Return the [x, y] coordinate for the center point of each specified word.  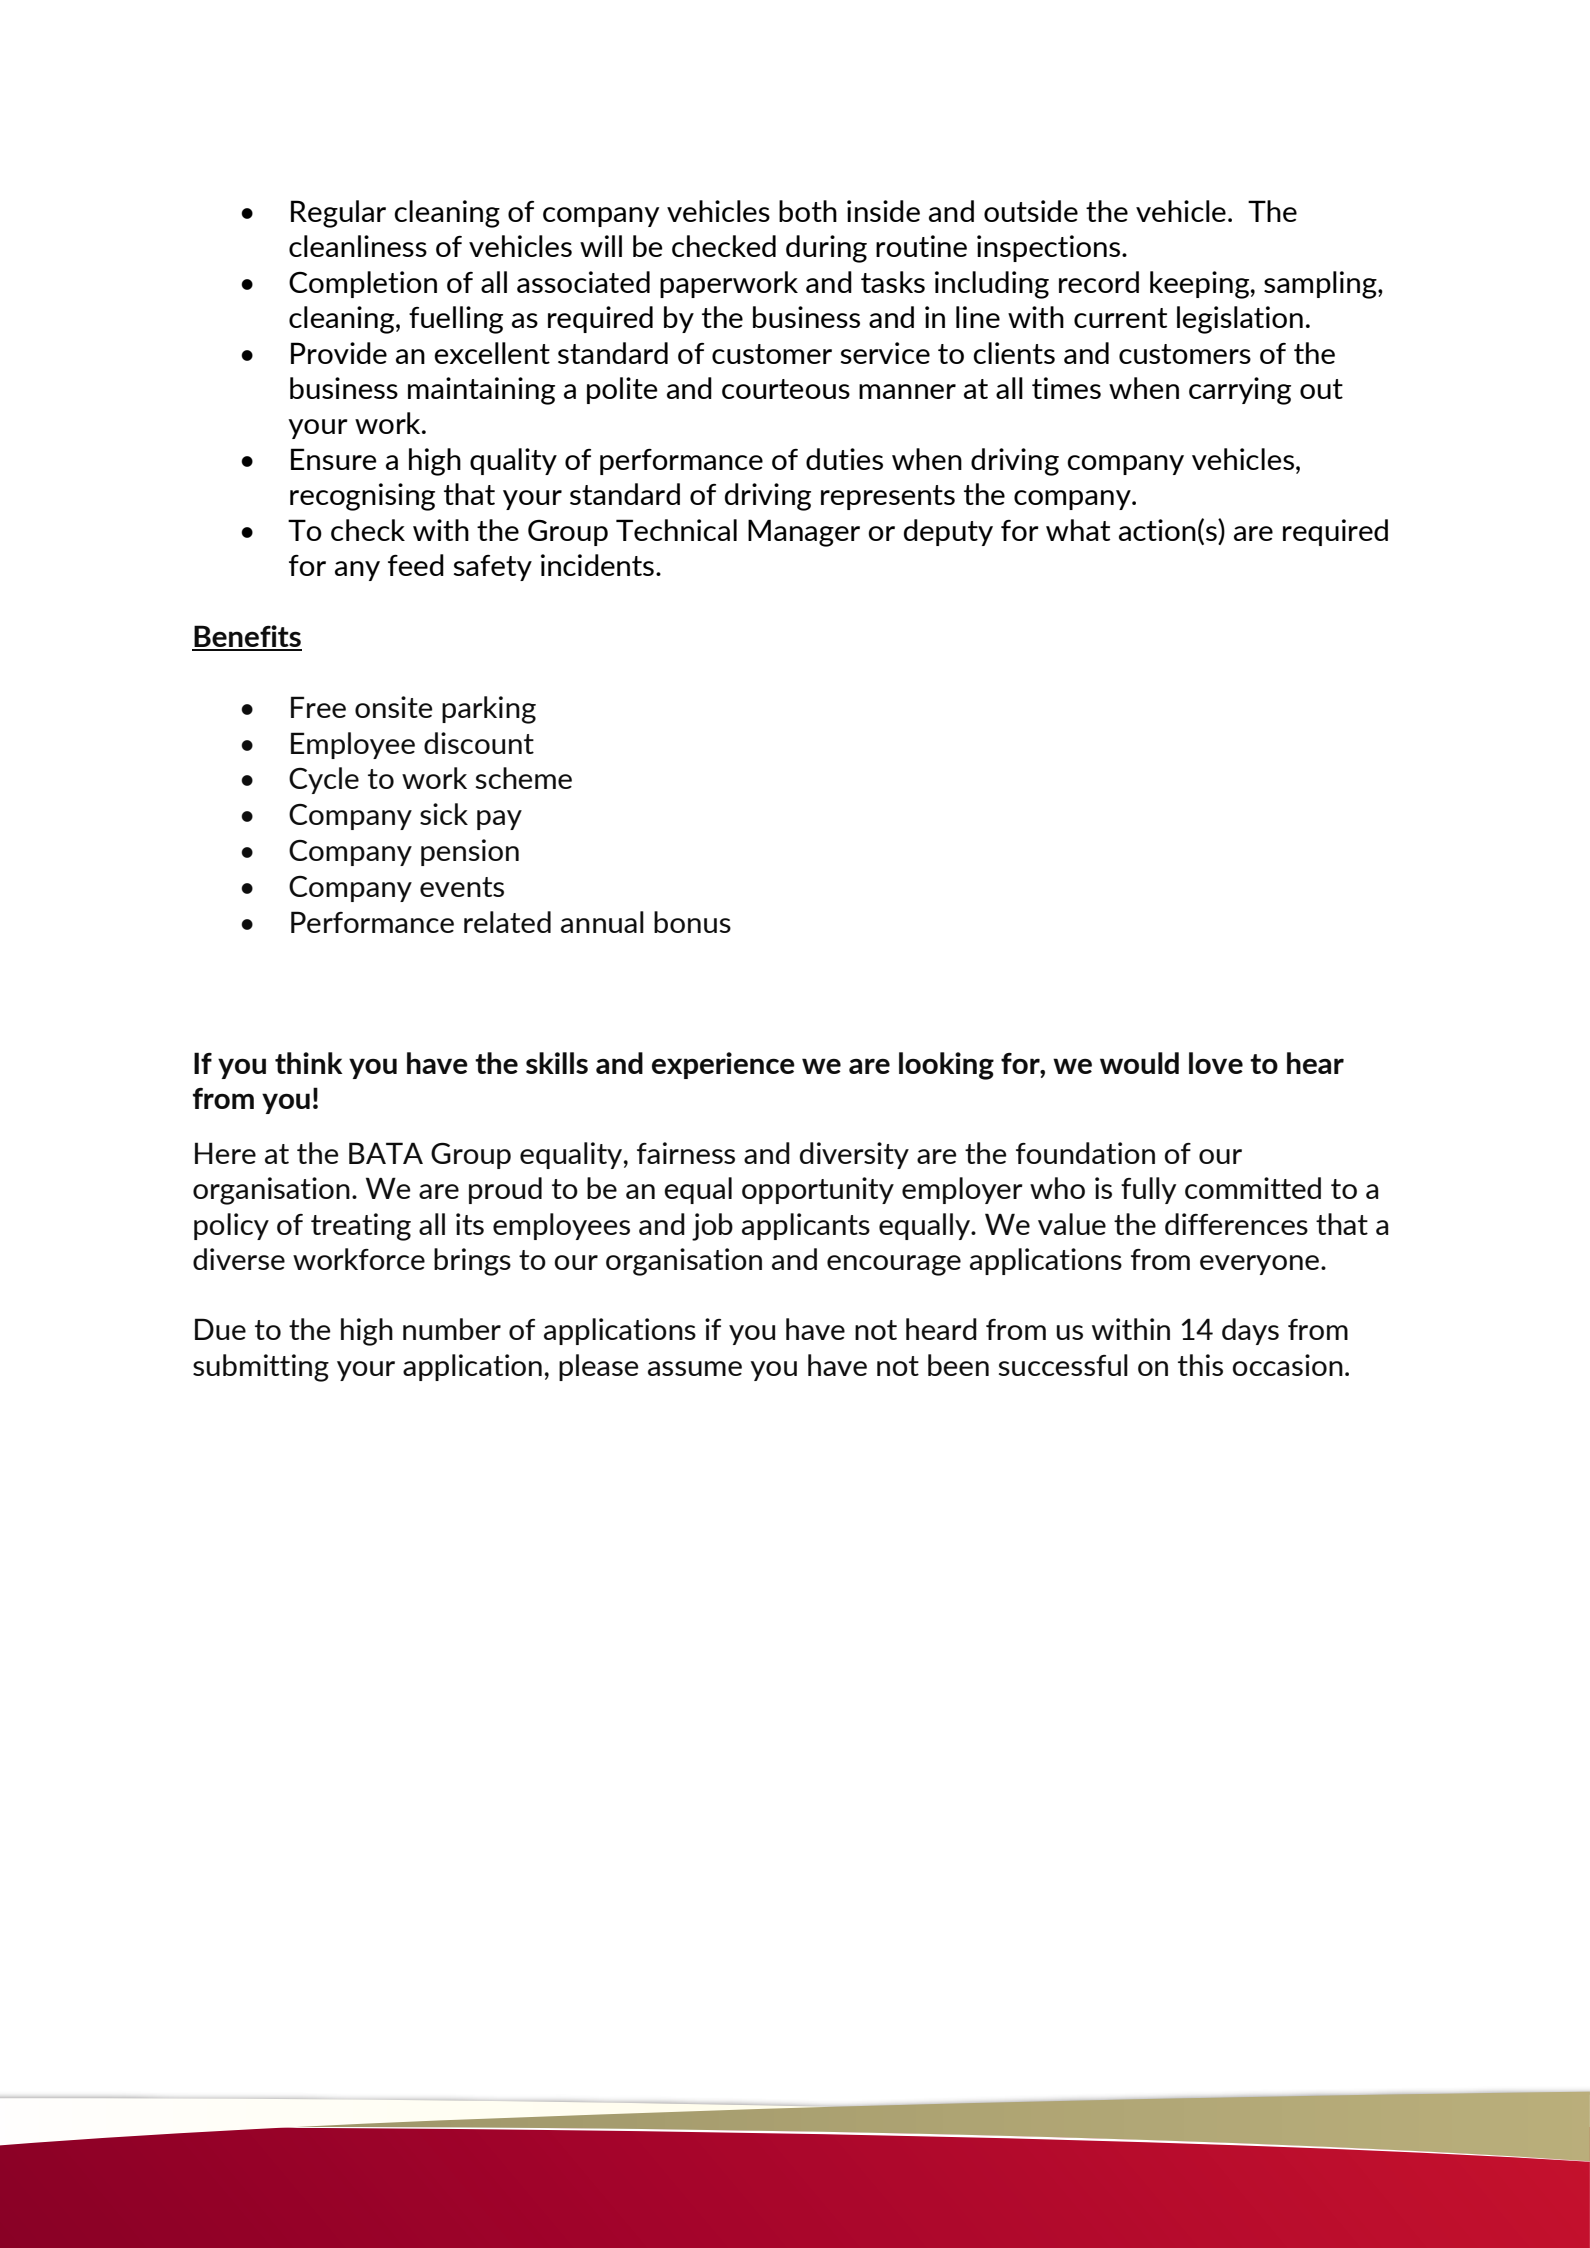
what [1078, 530]
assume [695, 1368]
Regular [338, 214]
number [452, 1329]
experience [723, 1065]
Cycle [324, 780]
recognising [362, 497]
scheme [524, 778]
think [309, 1063]
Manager [804, 533]
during [826, 249]
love [1216, 1063]
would [1139, 1063]
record [1099, 282]
